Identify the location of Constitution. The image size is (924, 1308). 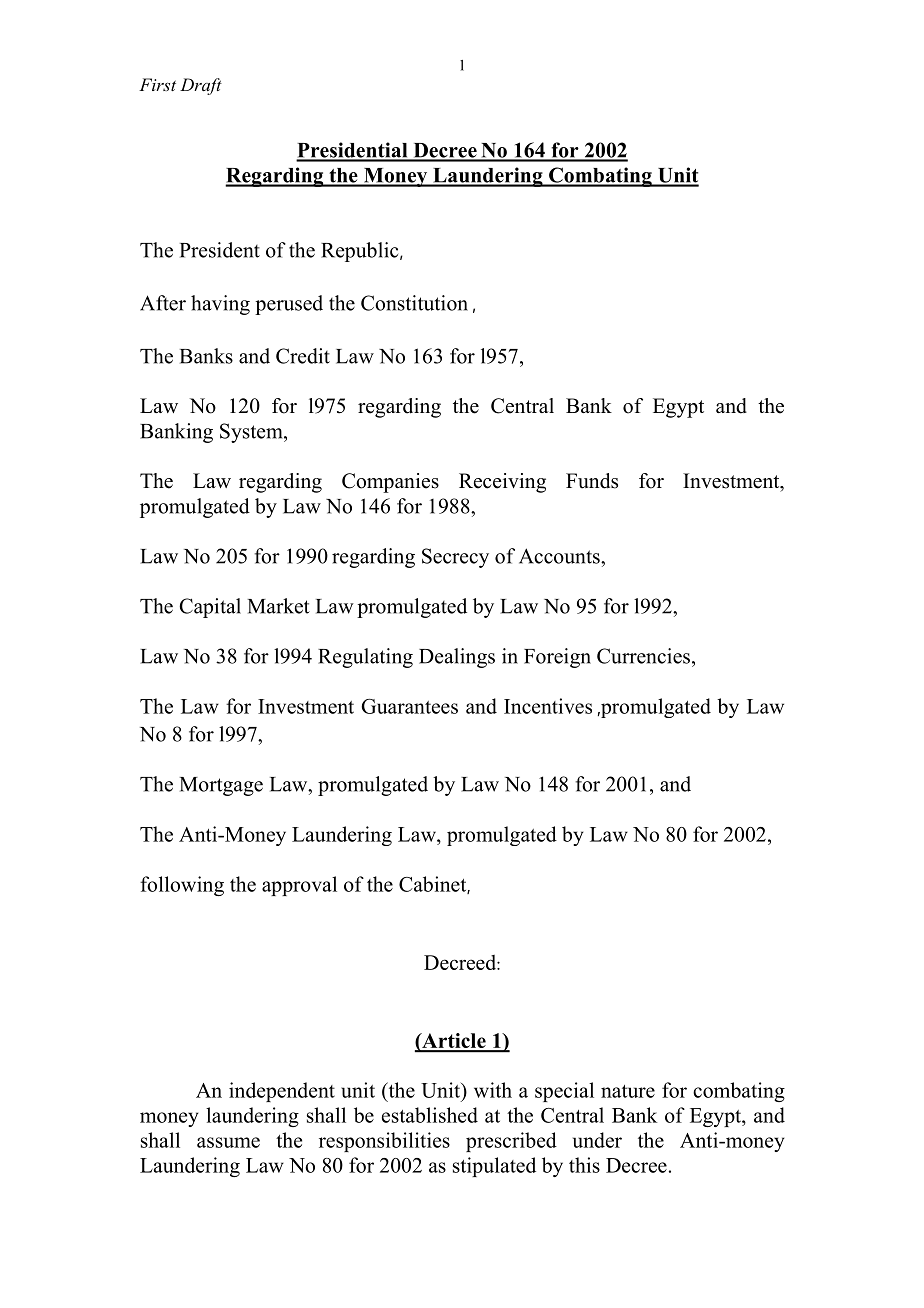
(414, 303).
